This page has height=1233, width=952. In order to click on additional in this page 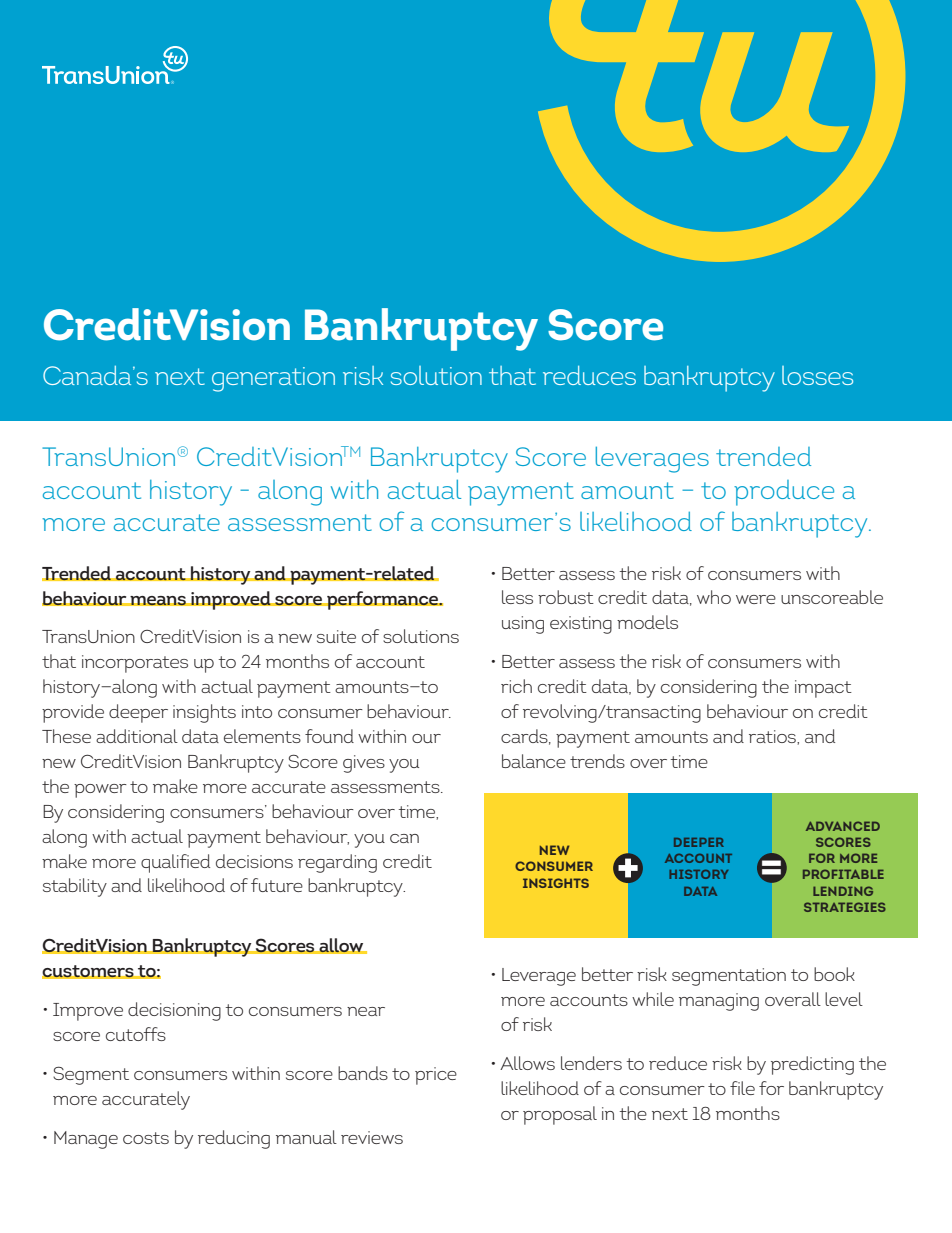, I will do `click(137, 736)`.
